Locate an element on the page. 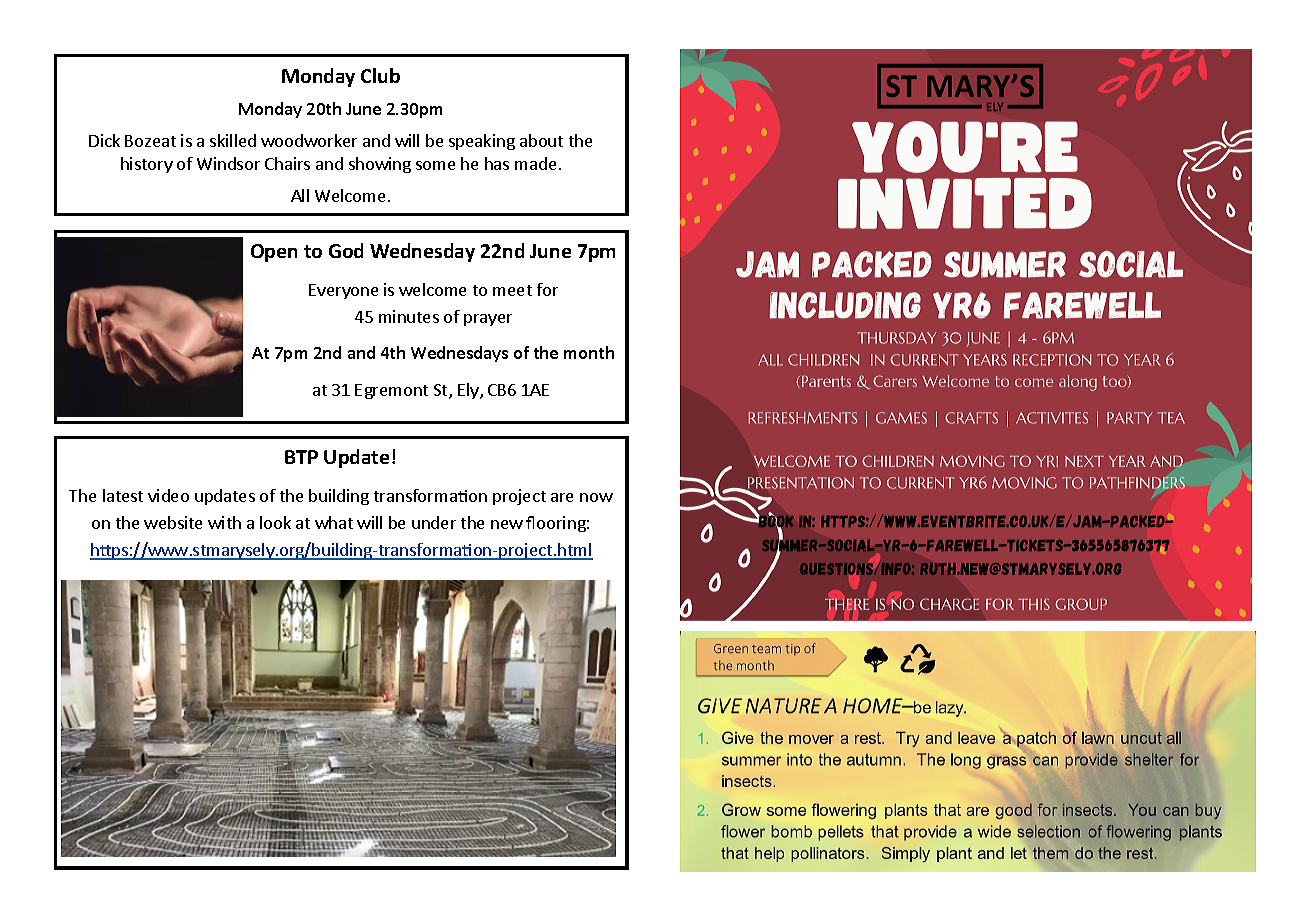  website is located at coordinates (173, 522).
